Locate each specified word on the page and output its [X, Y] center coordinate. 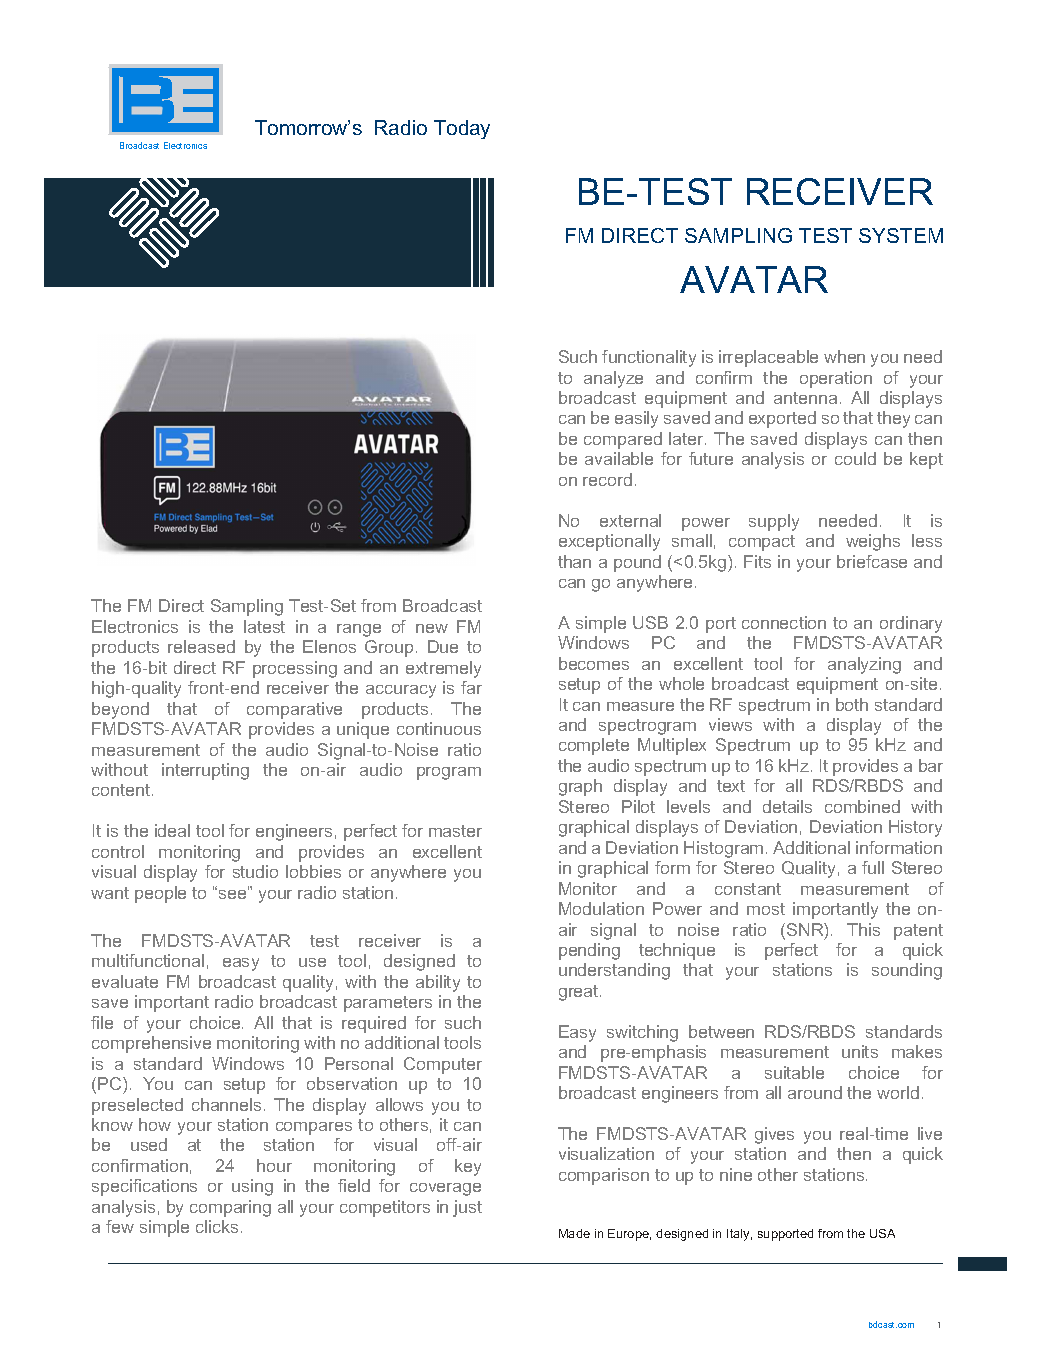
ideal [172, 830]
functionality [649, 358]
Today [462, 129]
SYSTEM [901, 235]
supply [774, 522]
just [467, 1208]
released [201, 646]
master [455, 831]
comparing [230, 1208]
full [873, 867]
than [574, 561]
